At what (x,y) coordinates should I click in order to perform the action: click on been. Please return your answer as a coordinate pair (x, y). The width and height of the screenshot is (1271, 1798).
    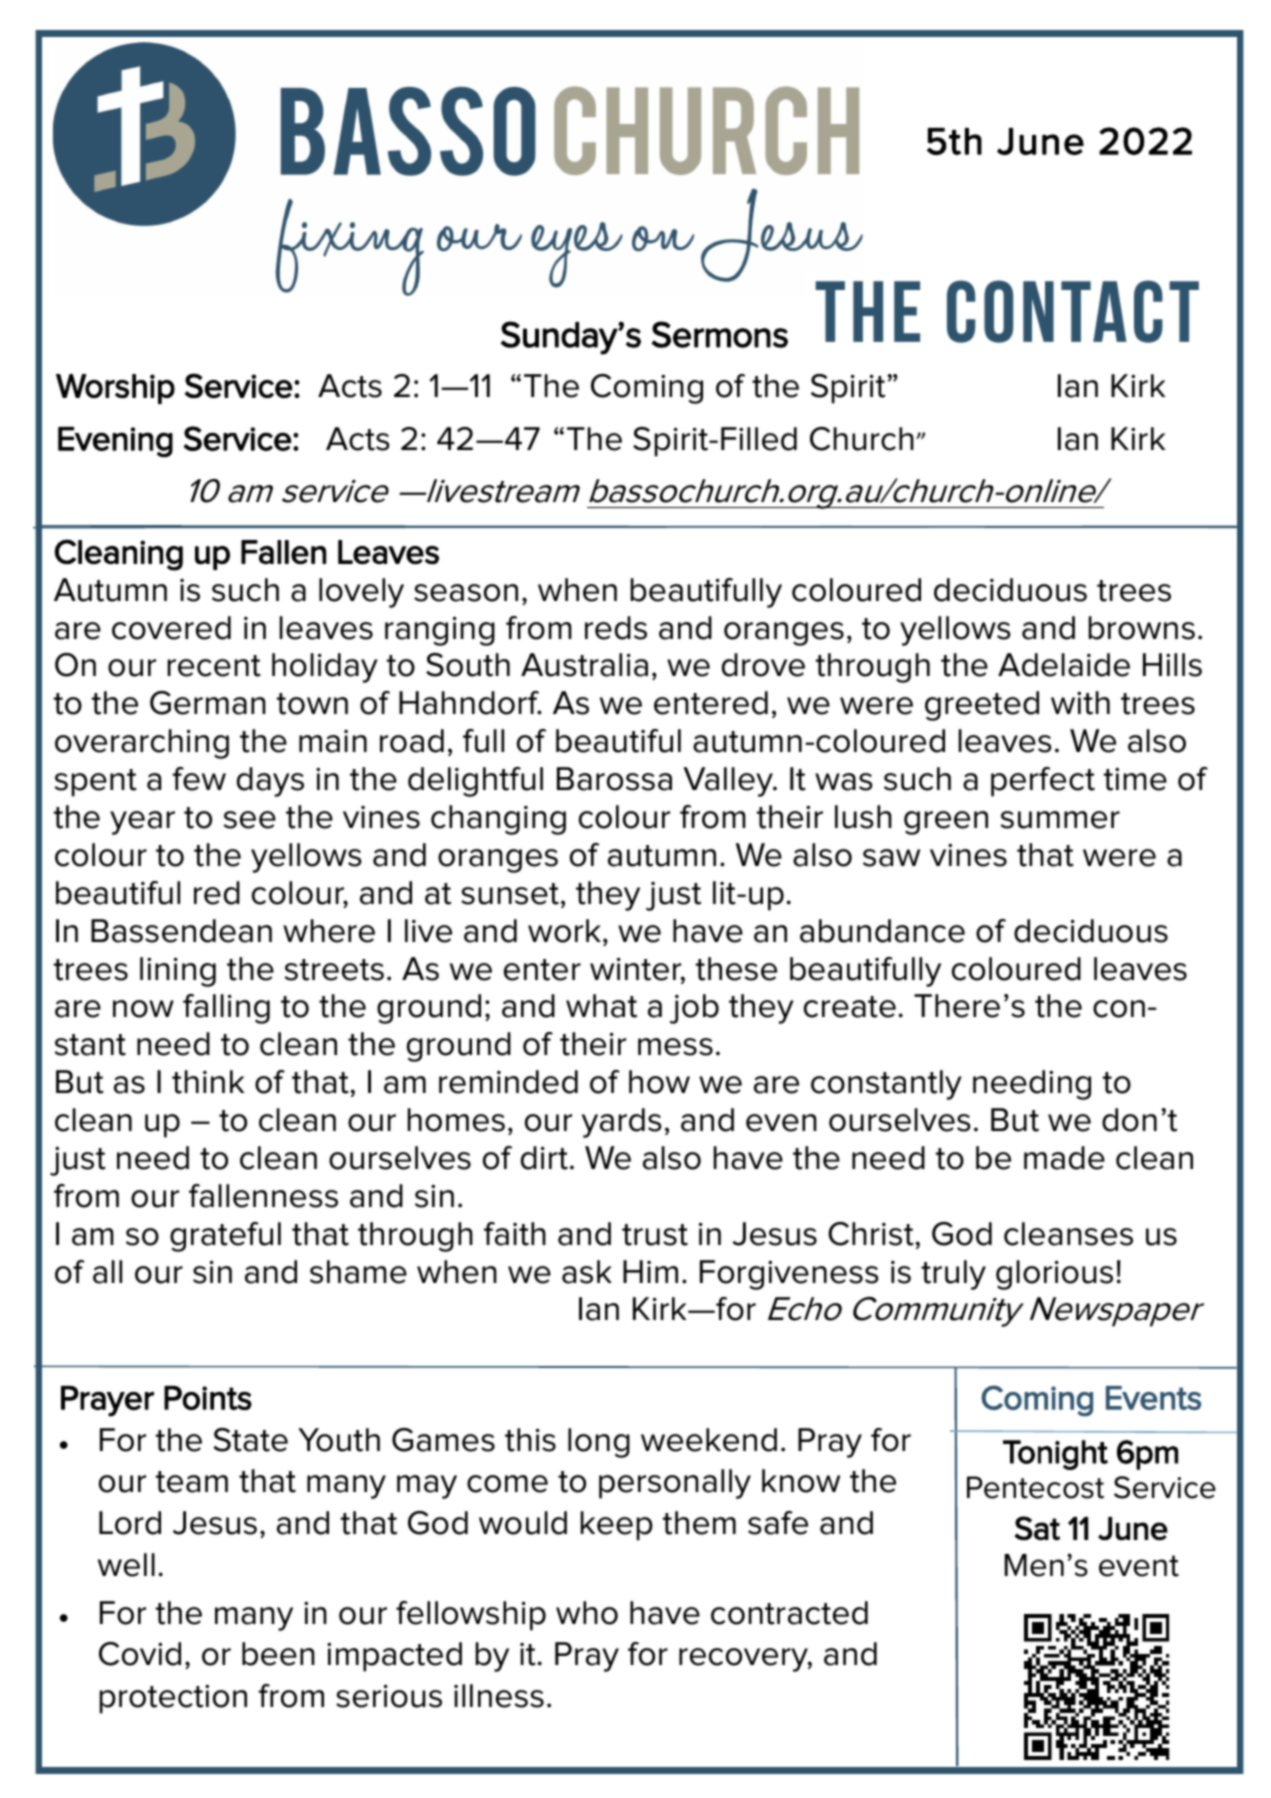
    Looking at the image, I should click on (278, 1654).
